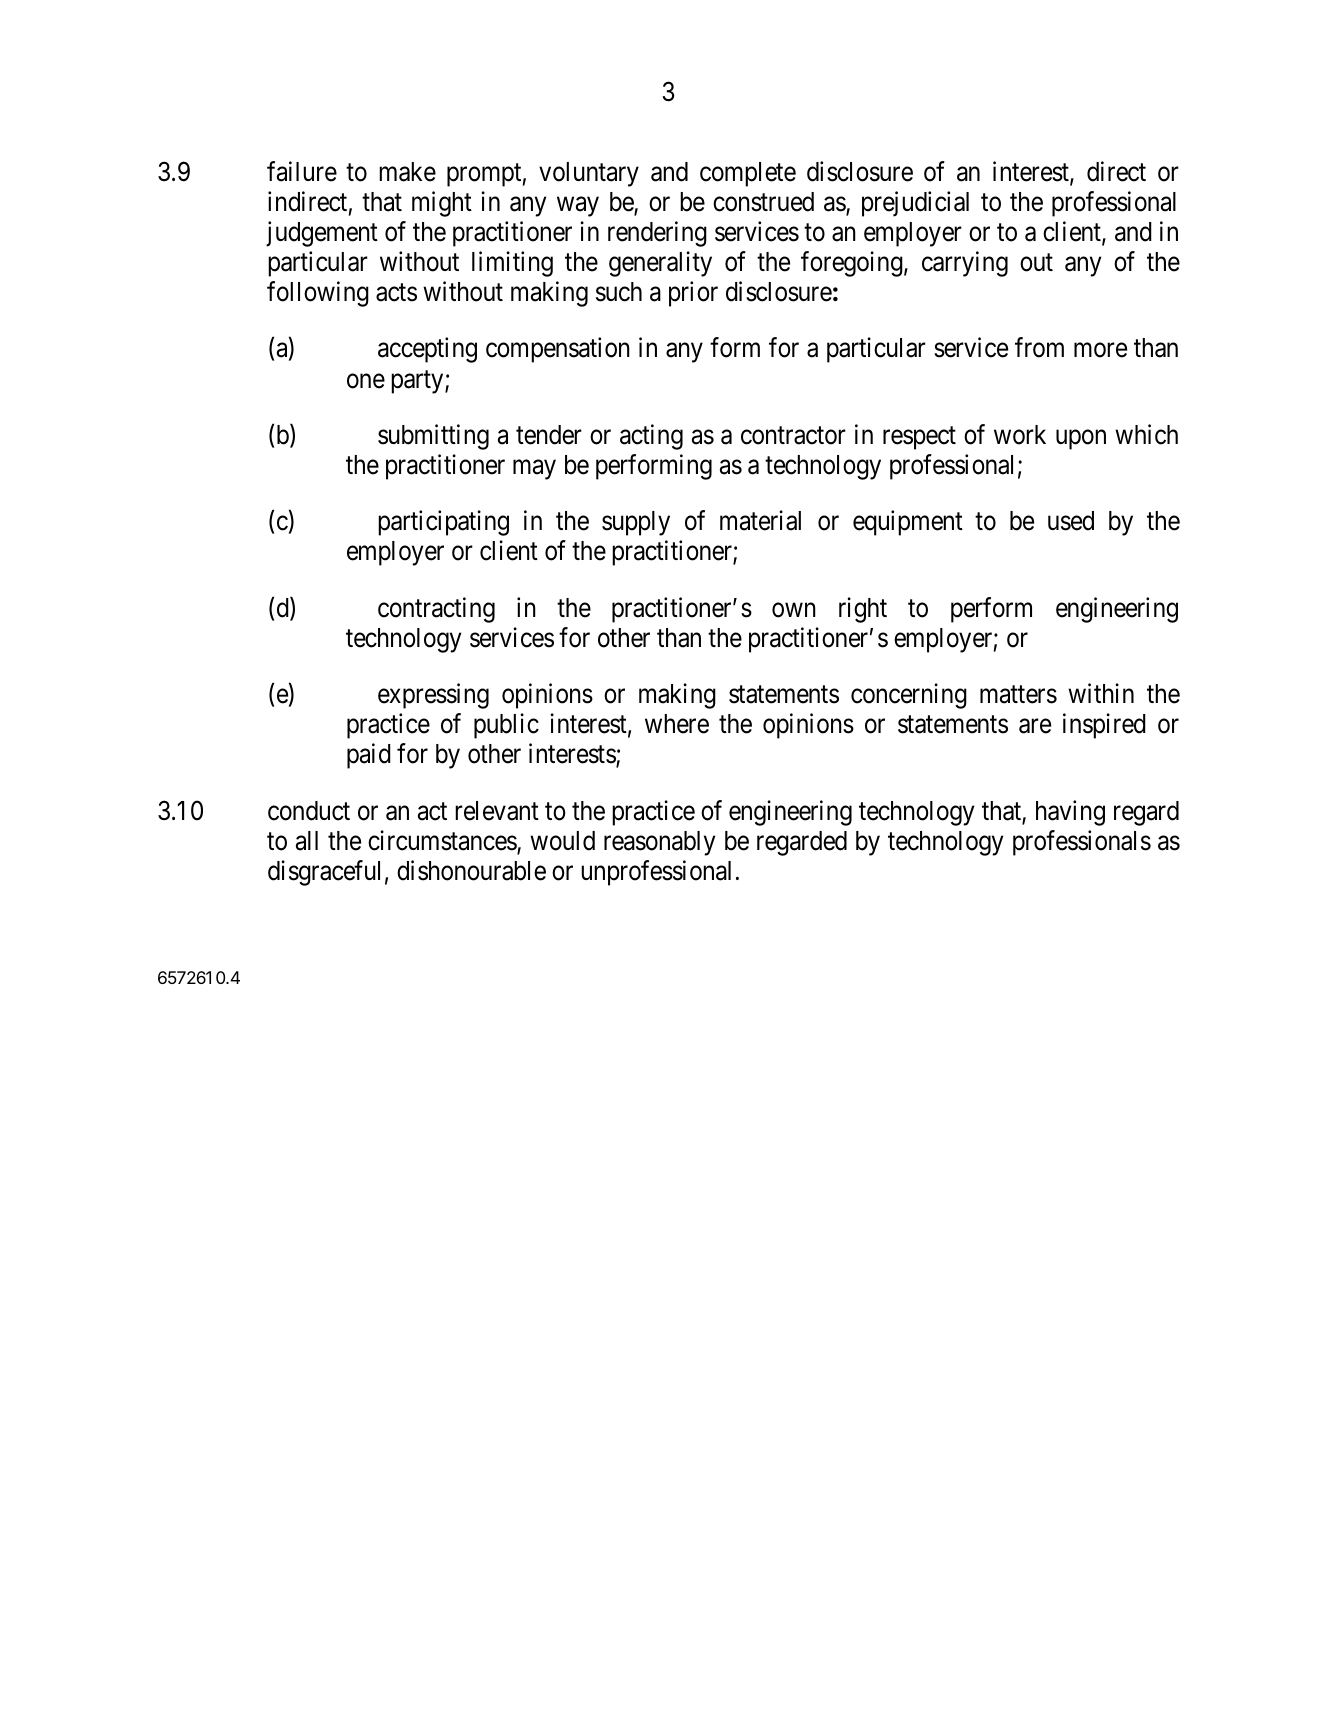  What do you see at coordinates (1071, 521) in the screenshot?
I see `used` at bounding box center [1071, 521].
